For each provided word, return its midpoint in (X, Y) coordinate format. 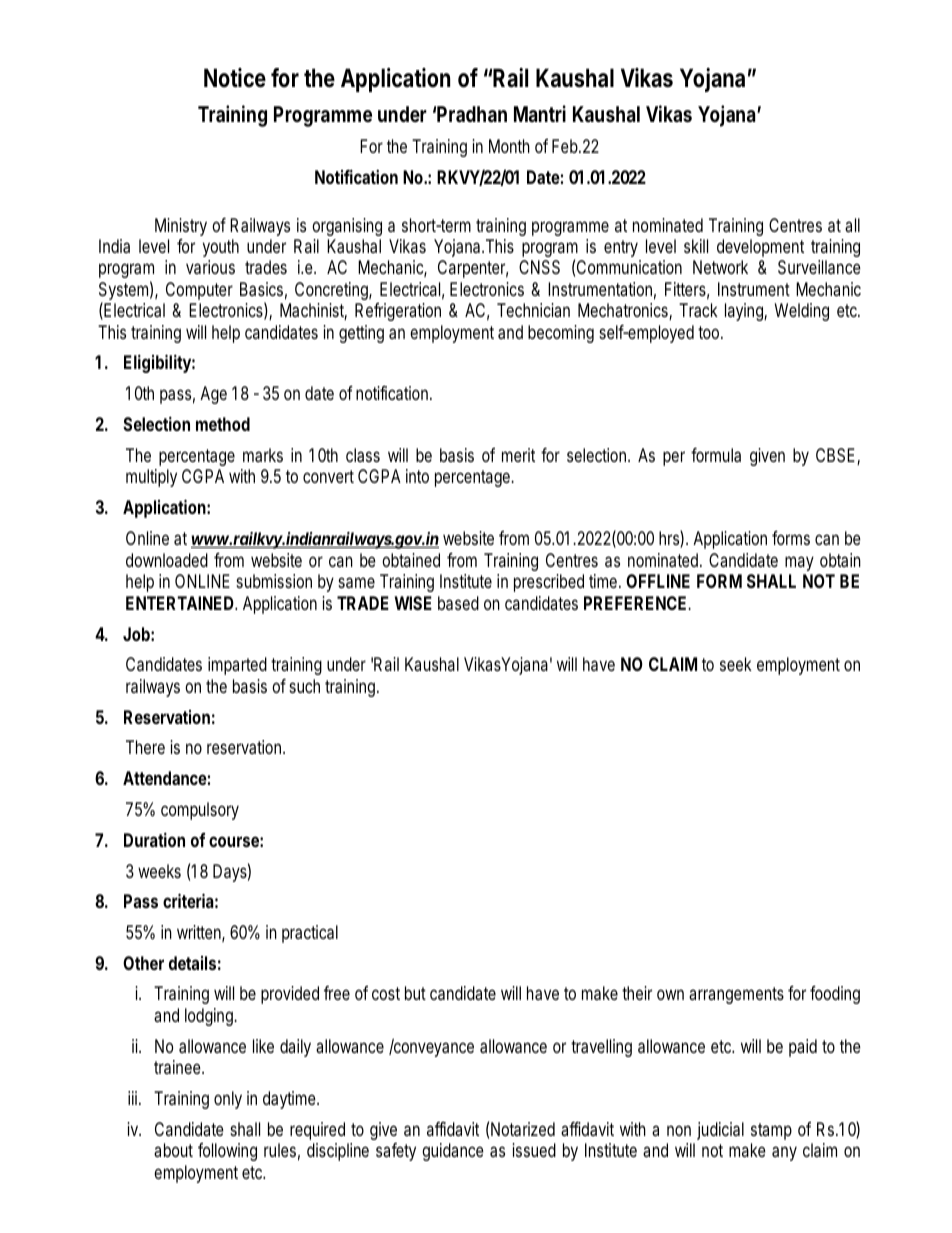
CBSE (835, 455)
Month (509, 146)
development (760, 248)
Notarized (523, 1129)
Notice (235, 78)
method (223, 424)
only (228, 1100)
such (304, 686)
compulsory (200, 811)
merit (518, 455)
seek (736, 664)
